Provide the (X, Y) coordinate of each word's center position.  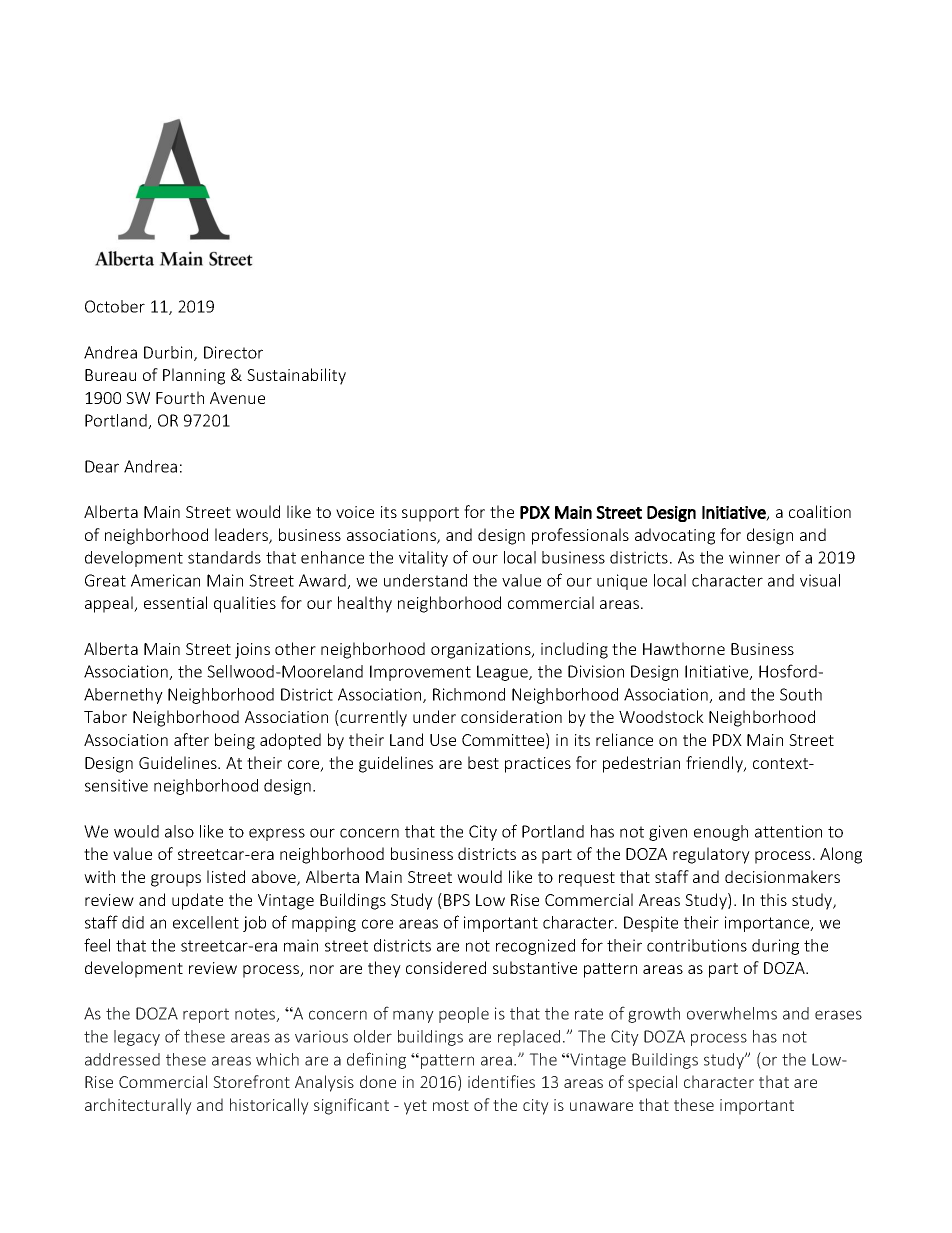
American (165, 580)
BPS (457, 900)
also (179, 831)
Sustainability (296, 376)
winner (754, 557)
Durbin (169, 353)
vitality (423, 559)
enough (721, 833)
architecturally (138, 1106)
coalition (820, 511)
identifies (501, 1081)
